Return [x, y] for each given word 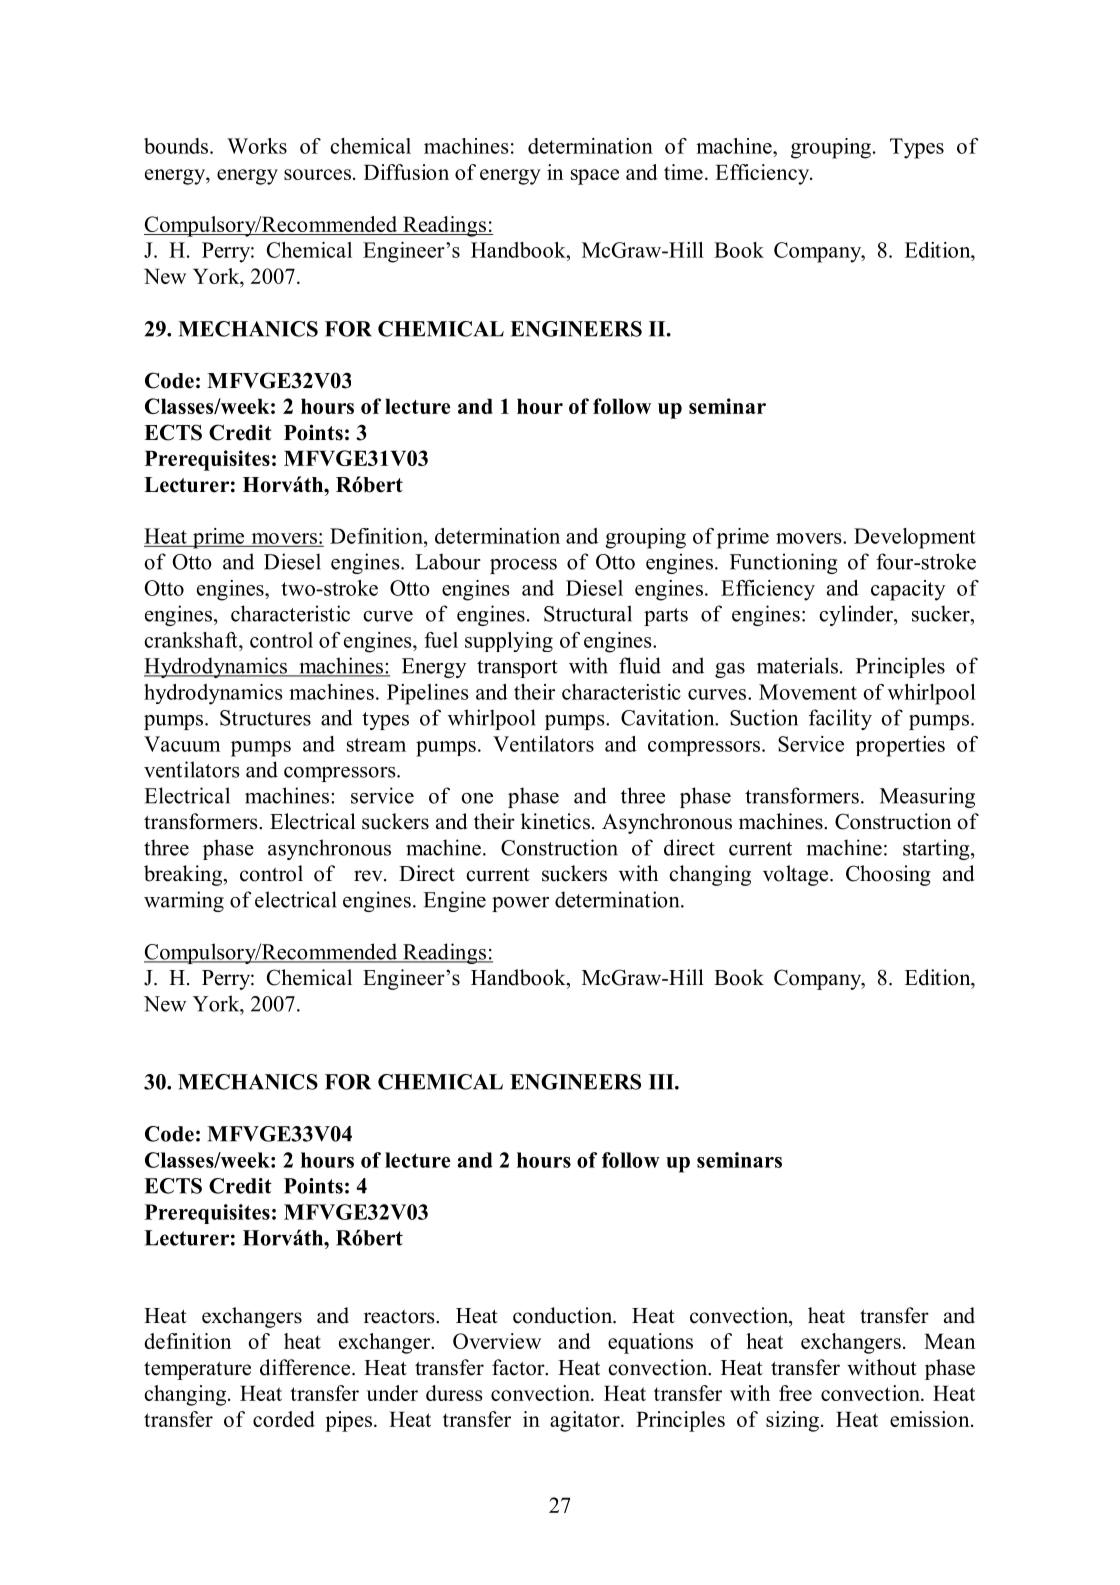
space [595, 177]
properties [900, 746]
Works [257, 146]
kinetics [557, 821]
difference [306, 1367]
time [683, 172]
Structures [265, 718]
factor [519, 1367]
